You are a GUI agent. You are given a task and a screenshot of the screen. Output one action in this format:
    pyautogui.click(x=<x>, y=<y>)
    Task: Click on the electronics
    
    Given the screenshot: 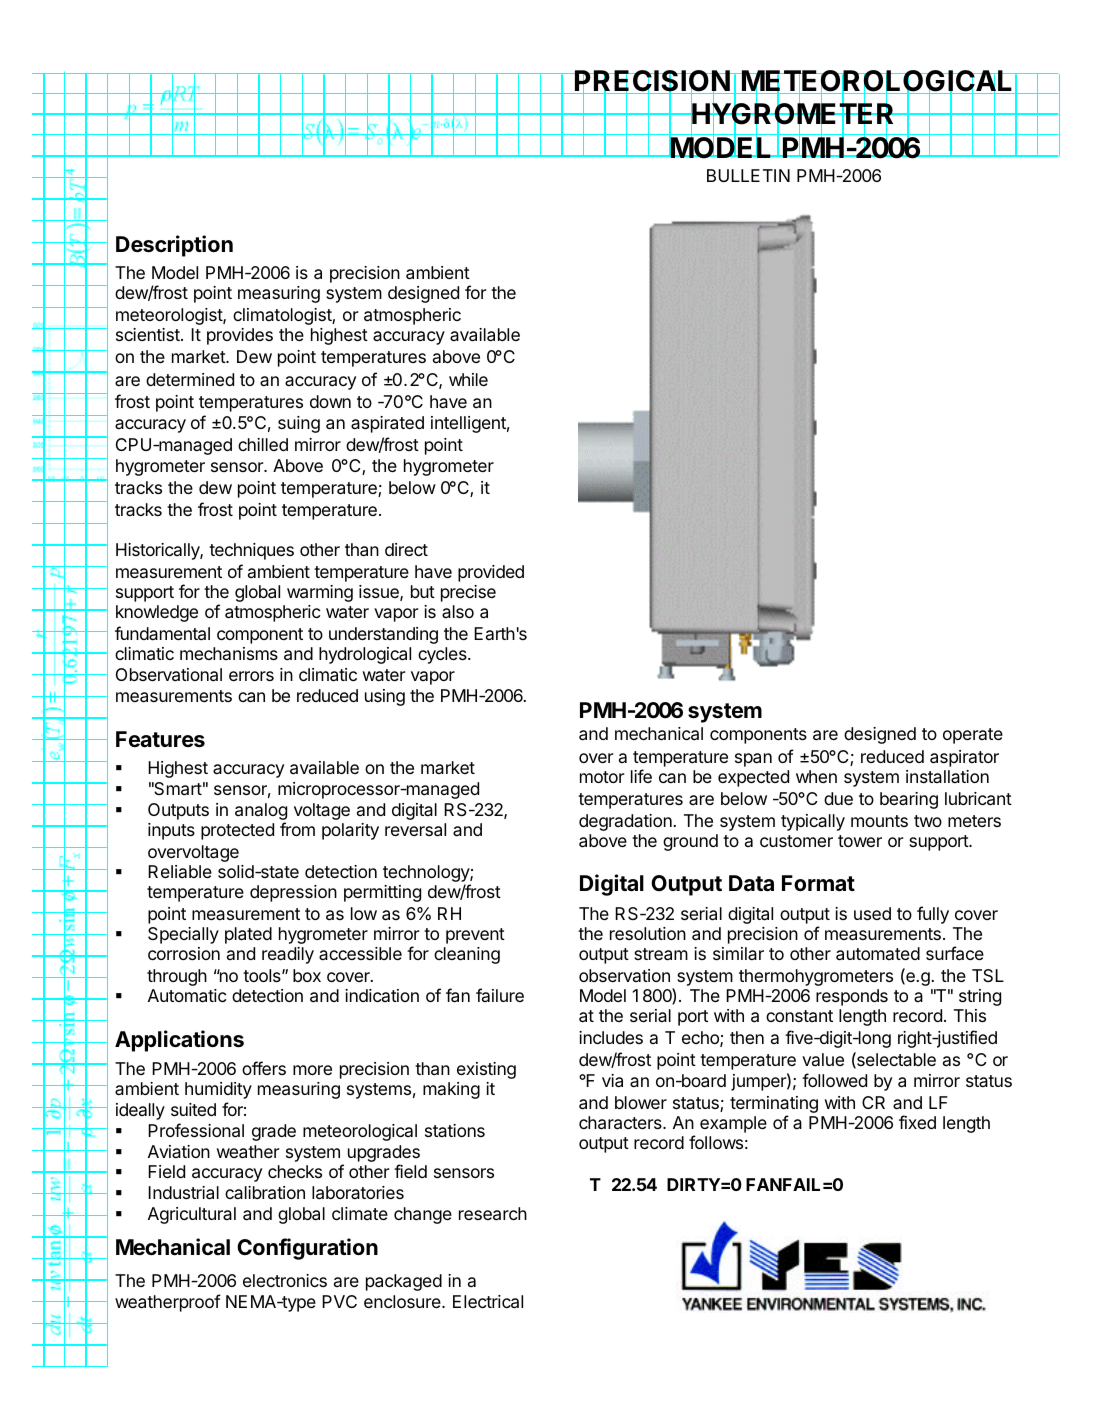 What is the action you would take?
    pyautogui.click(x=285, y=1280)
